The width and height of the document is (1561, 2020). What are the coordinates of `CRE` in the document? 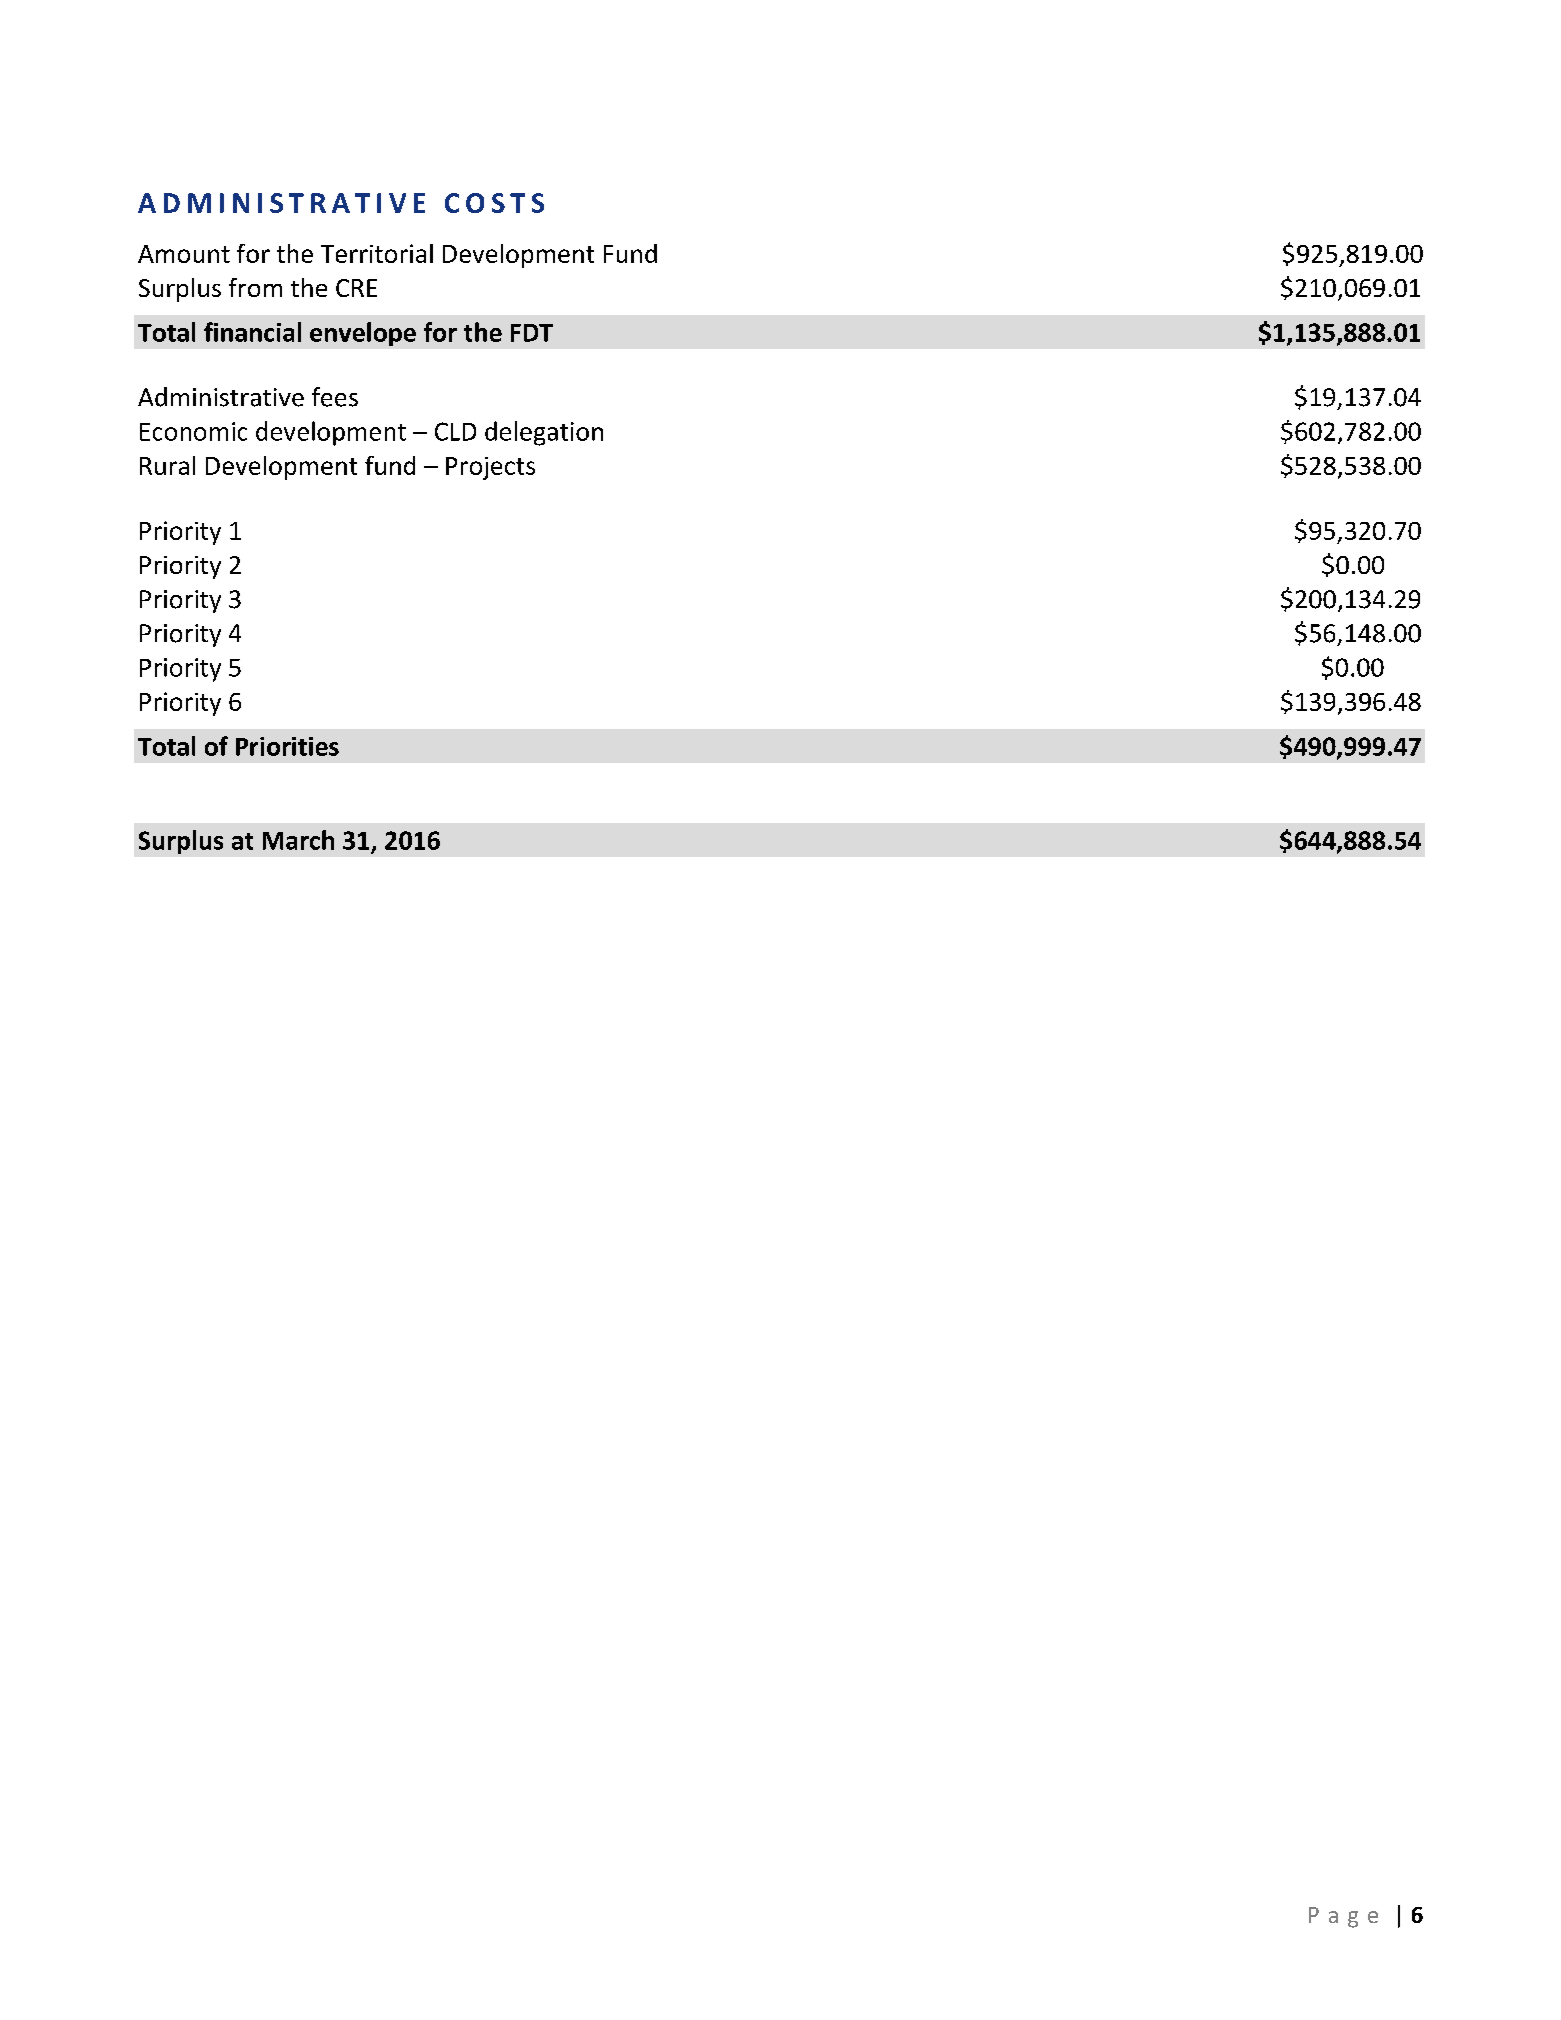 It's located at (356, 288).
